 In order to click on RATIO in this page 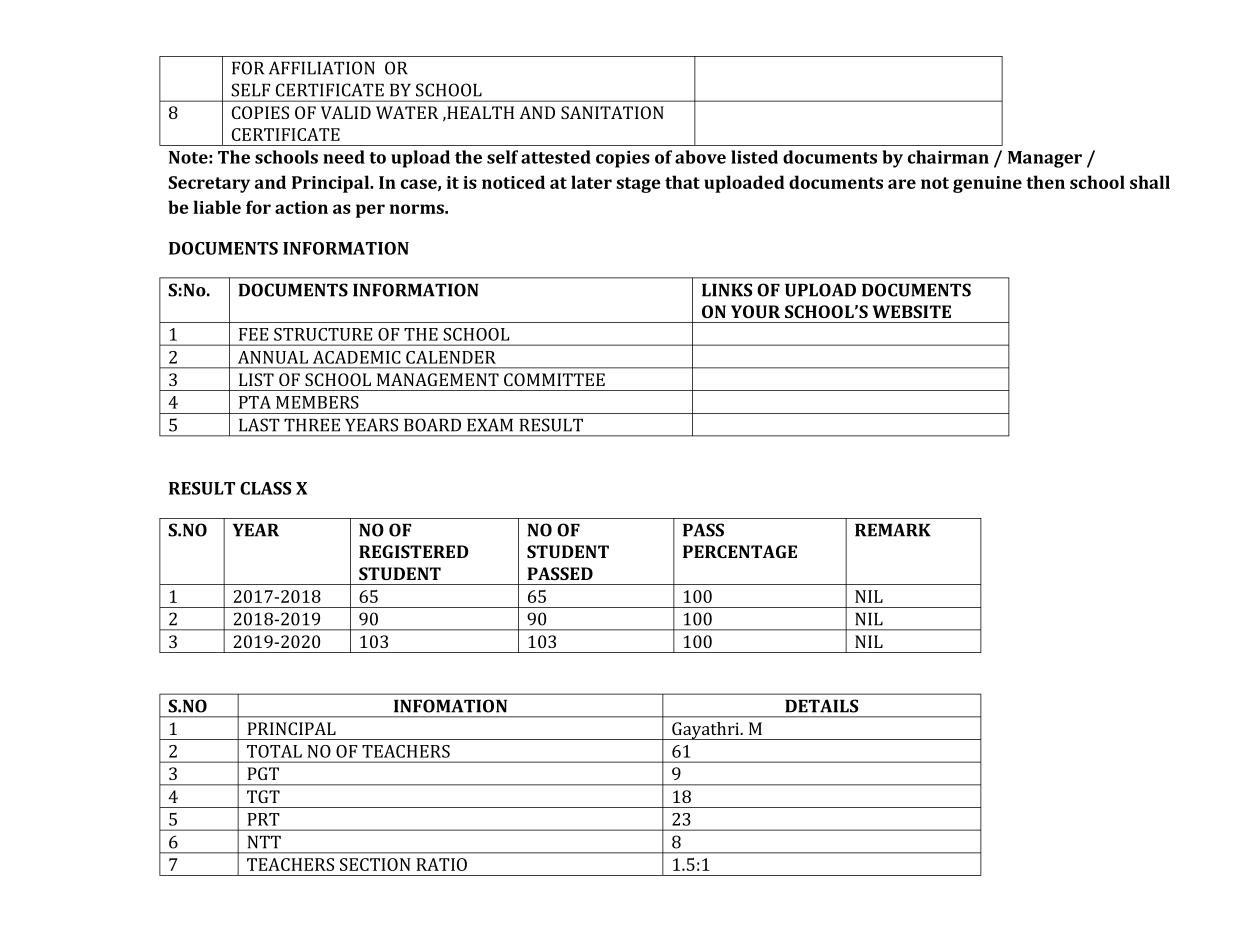, I will do `click(441, 864)`.
